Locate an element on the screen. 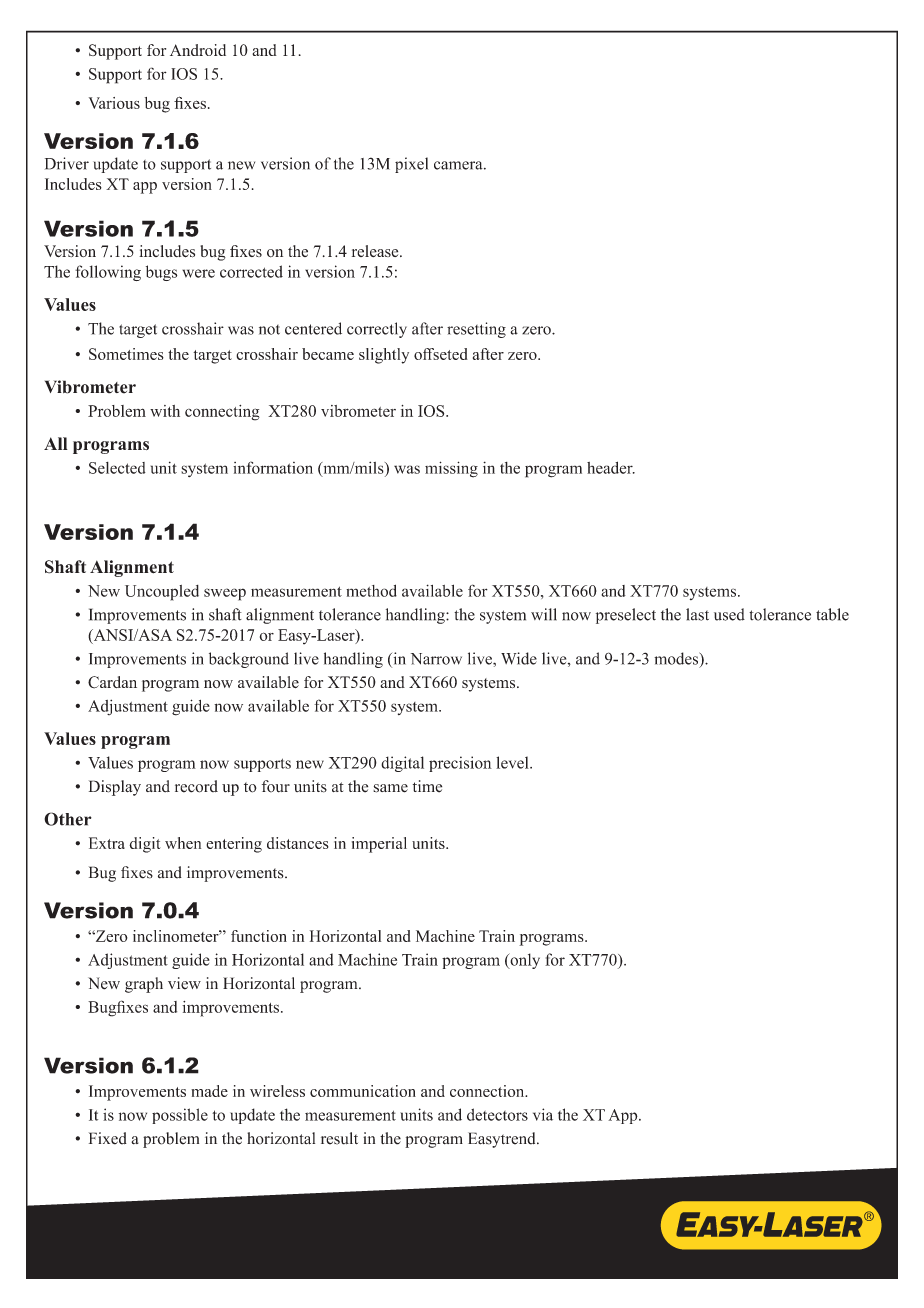  header is located at coordinates (611, 467).
